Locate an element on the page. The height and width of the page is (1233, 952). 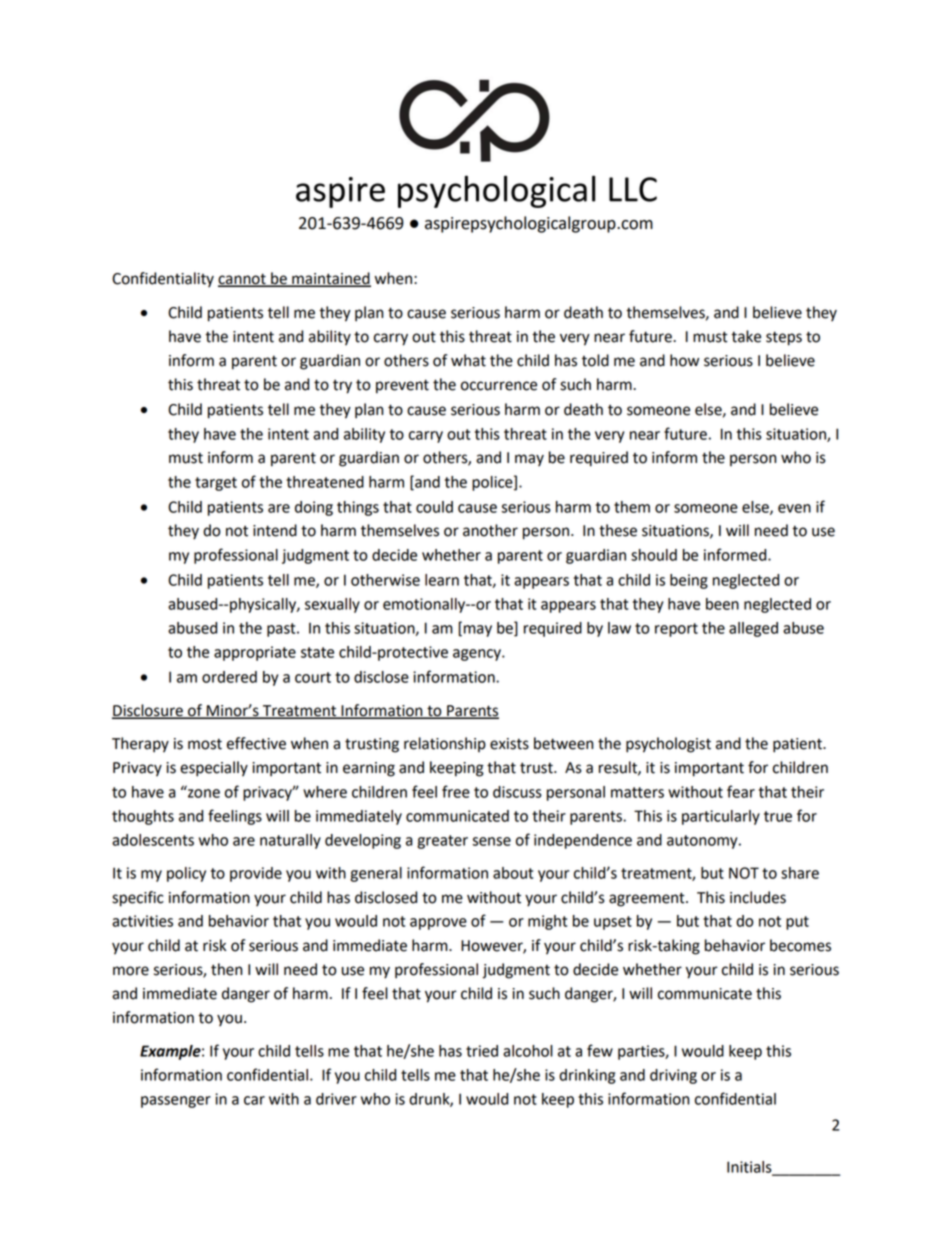
agency is located at coordinates (478, 655).
